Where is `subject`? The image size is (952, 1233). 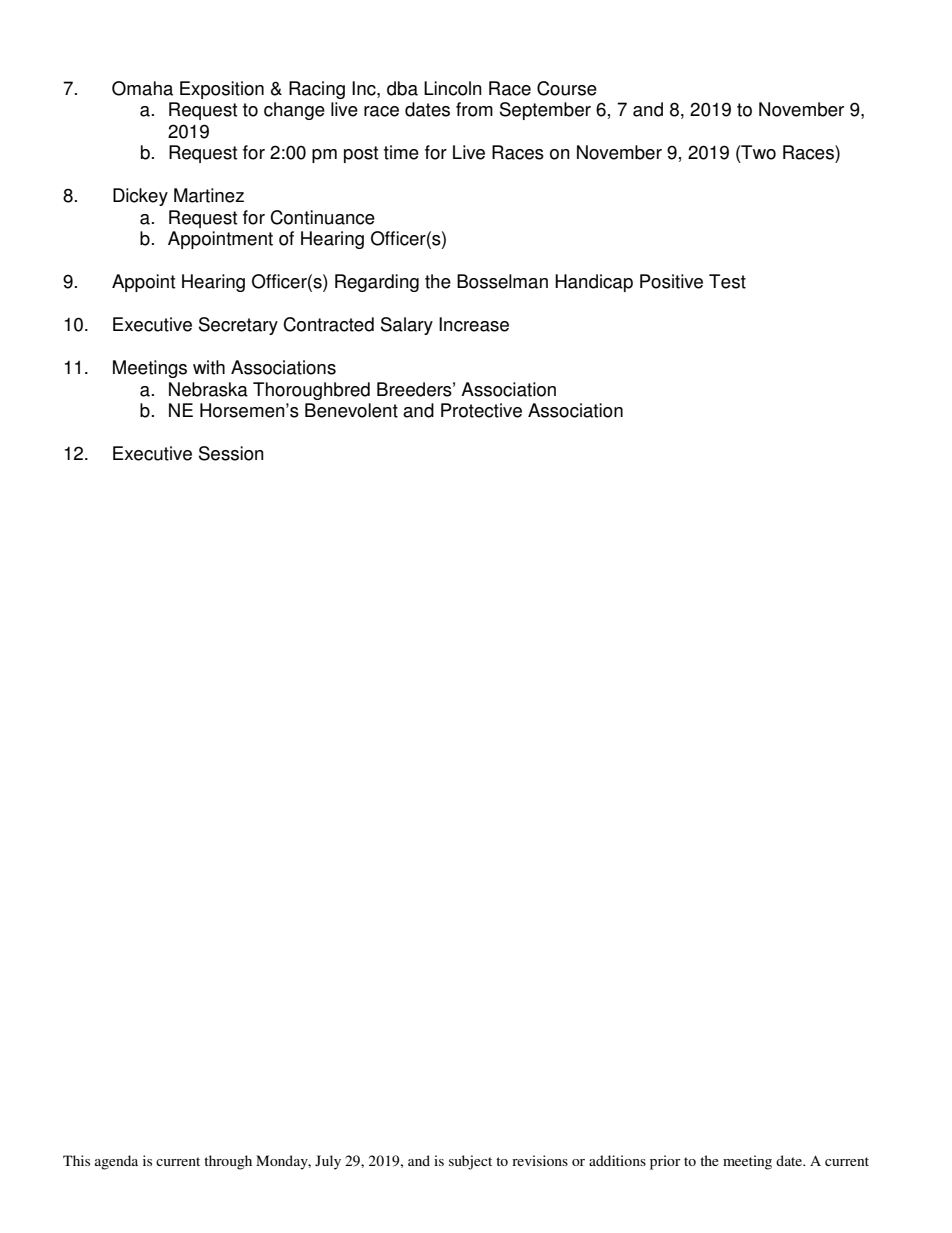
subject is located at coordinates (470, 1162).
